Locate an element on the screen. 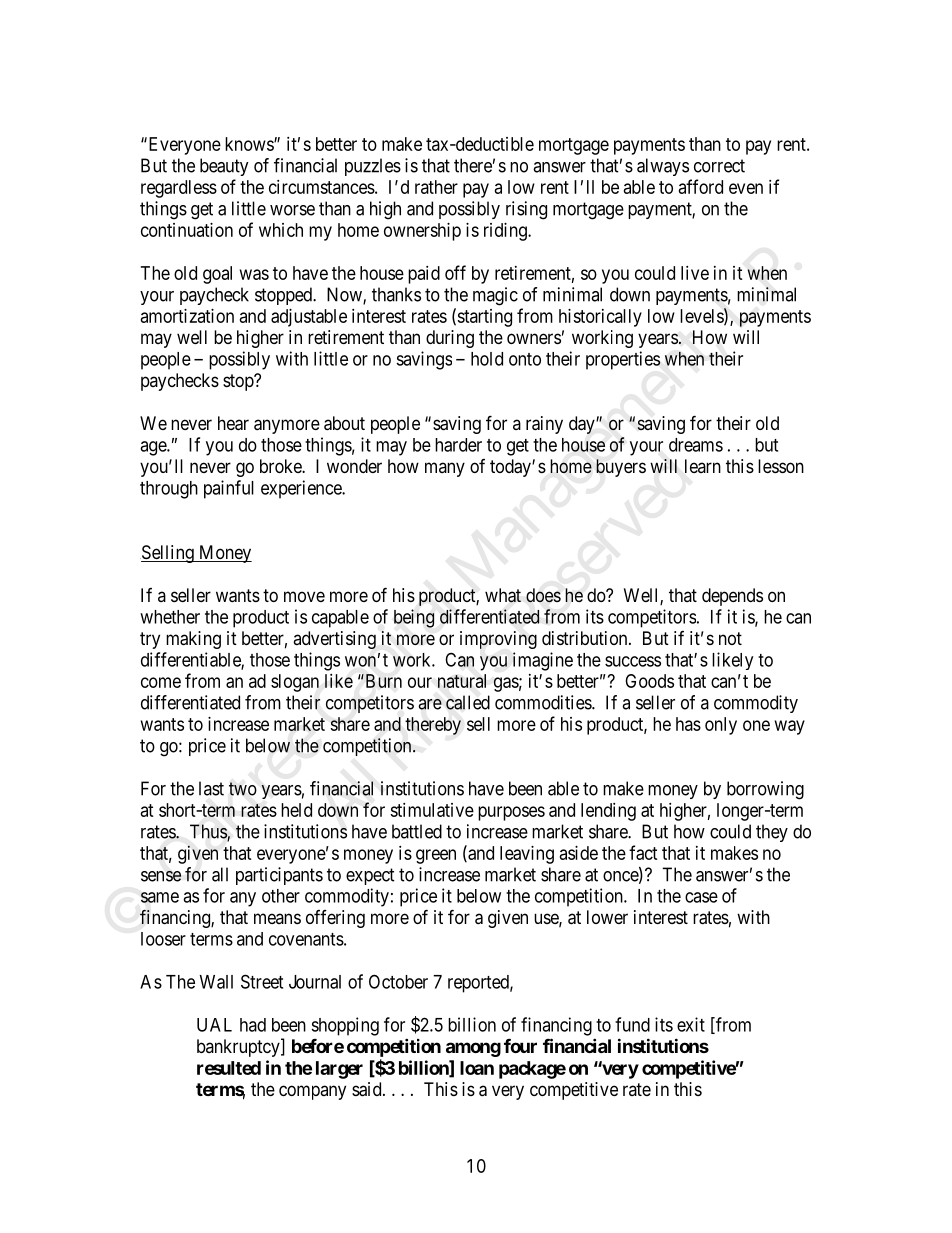 This screenshot has height=1233, width=952. resulted is located at coordinates (229, 1068).
